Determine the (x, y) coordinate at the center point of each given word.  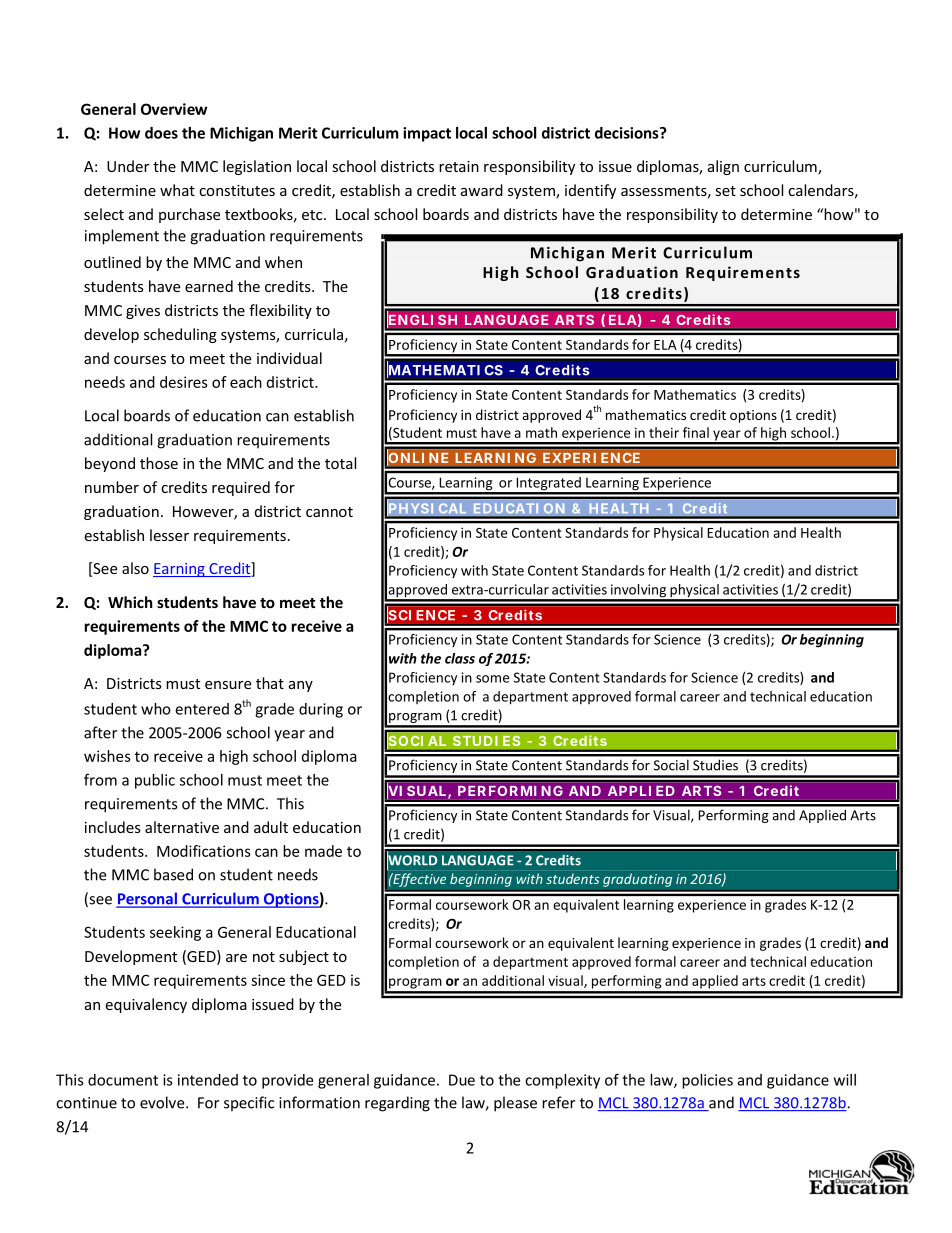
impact (427, 134)
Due (462, 1080)
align (723, 167)
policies (707, 1081)
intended (208, 1080)
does (161, 133)
